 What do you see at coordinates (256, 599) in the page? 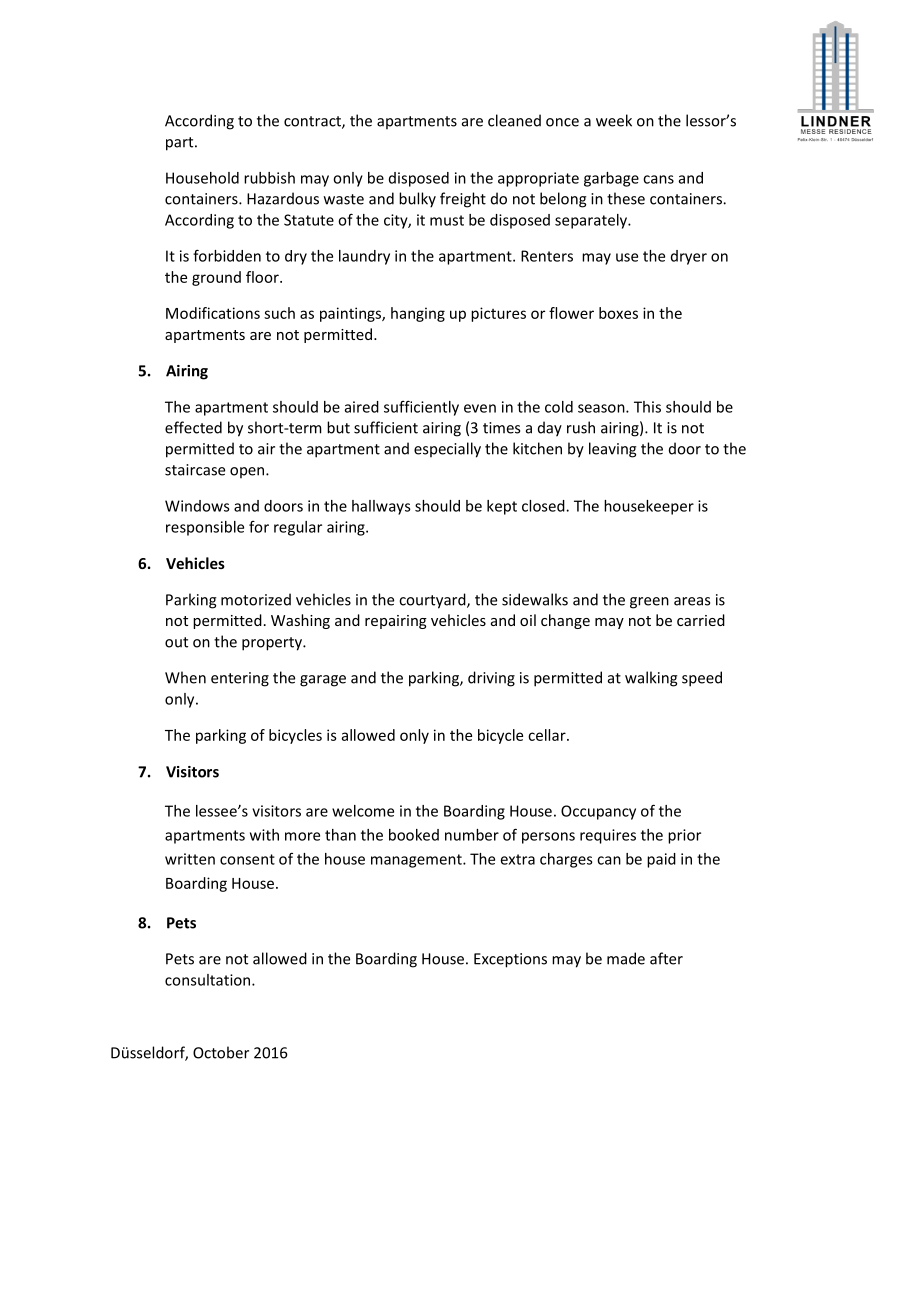
I see `motorized` at bounding box center [256, 599].
